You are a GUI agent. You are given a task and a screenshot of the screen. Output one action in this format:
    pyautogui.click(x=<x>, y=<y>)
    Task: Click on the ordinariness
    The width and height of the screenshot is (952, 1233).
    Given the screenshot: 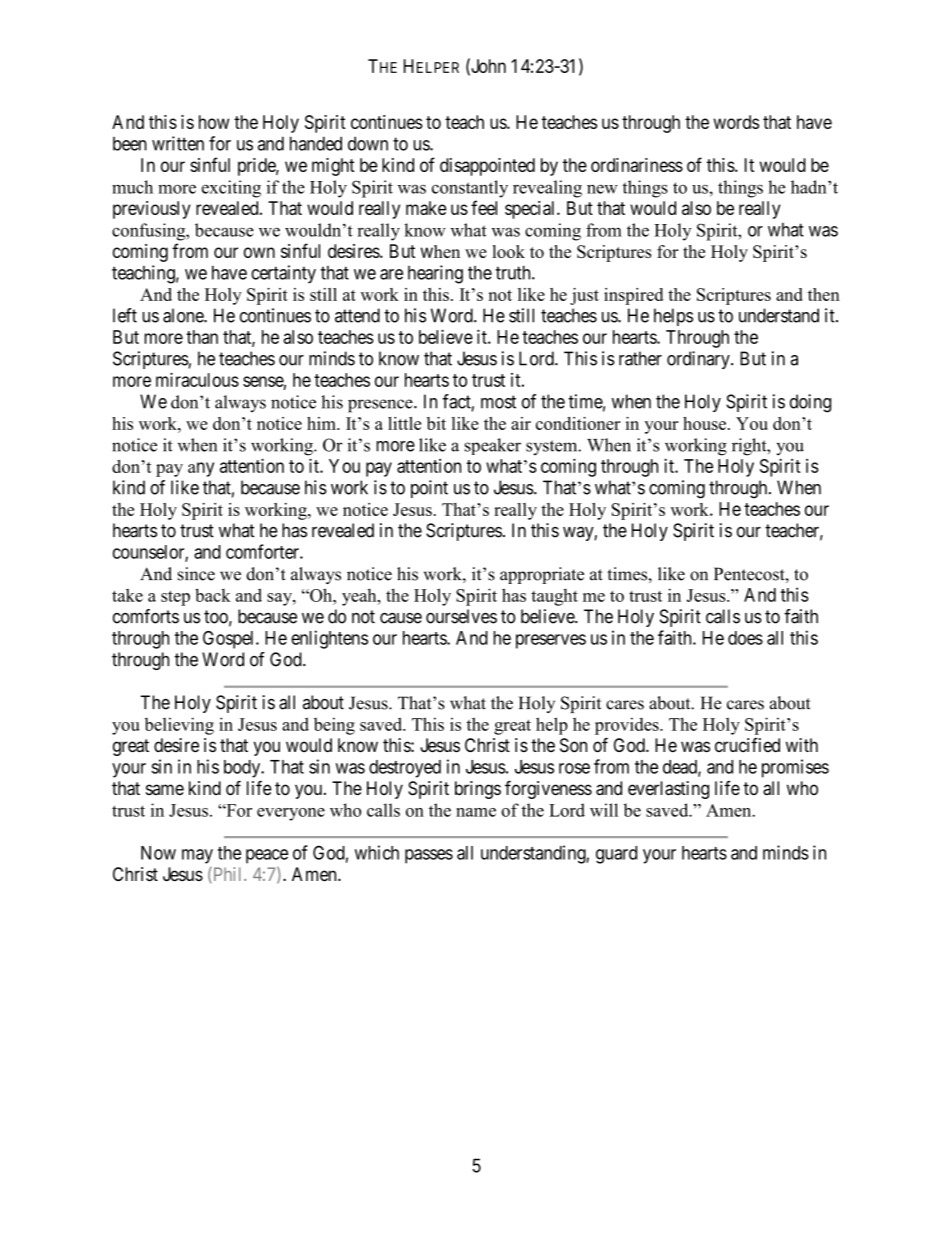 What is the action you would take?
    pyautogui.click(x=637, y=165)
